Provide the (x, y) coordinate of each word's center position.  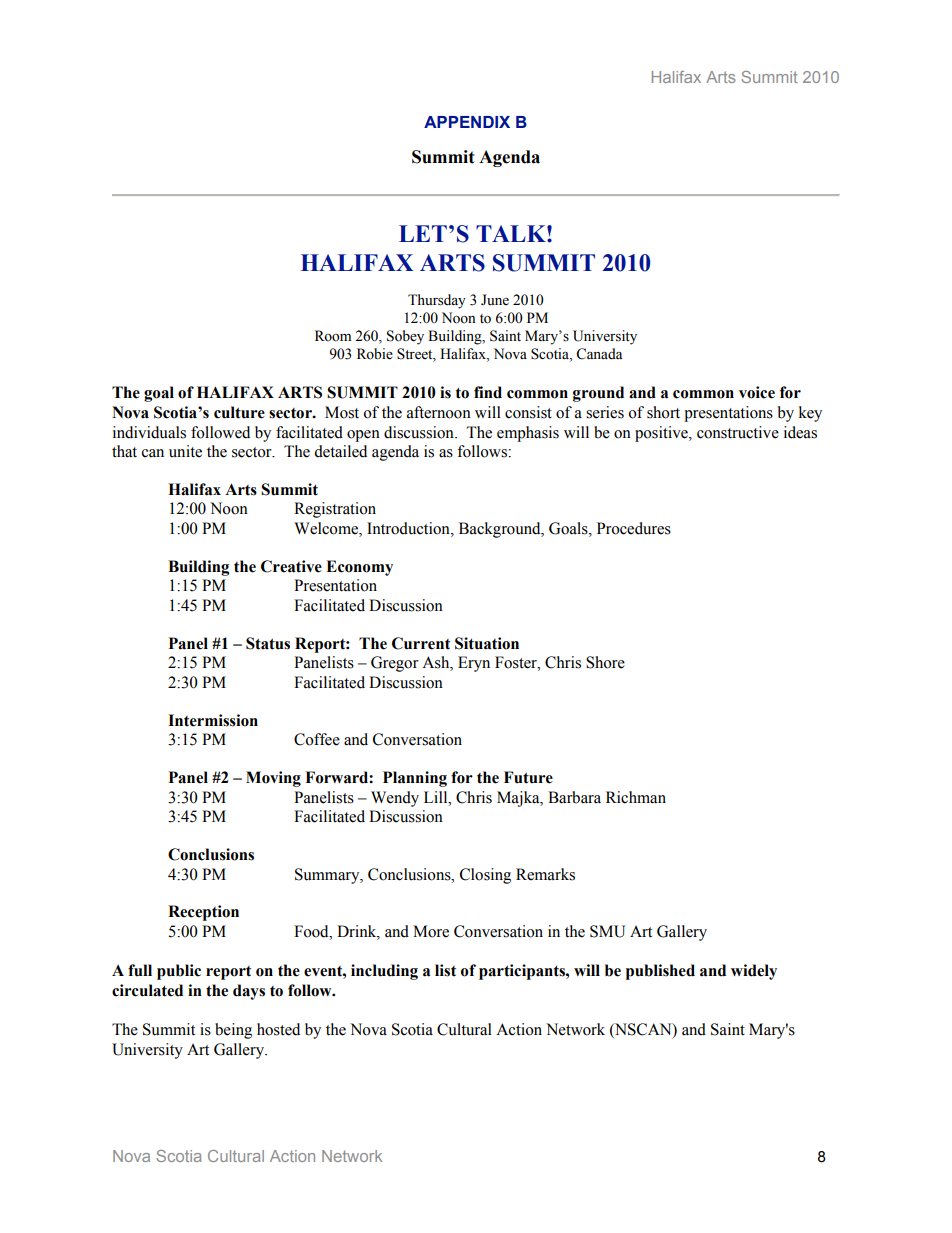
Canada (599, 354)
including (384, 972)
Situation (487, 643)
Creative (291, 566)
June (495, 300)
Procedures (634, 528)
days (249, 992)
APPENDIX (467, 122)
